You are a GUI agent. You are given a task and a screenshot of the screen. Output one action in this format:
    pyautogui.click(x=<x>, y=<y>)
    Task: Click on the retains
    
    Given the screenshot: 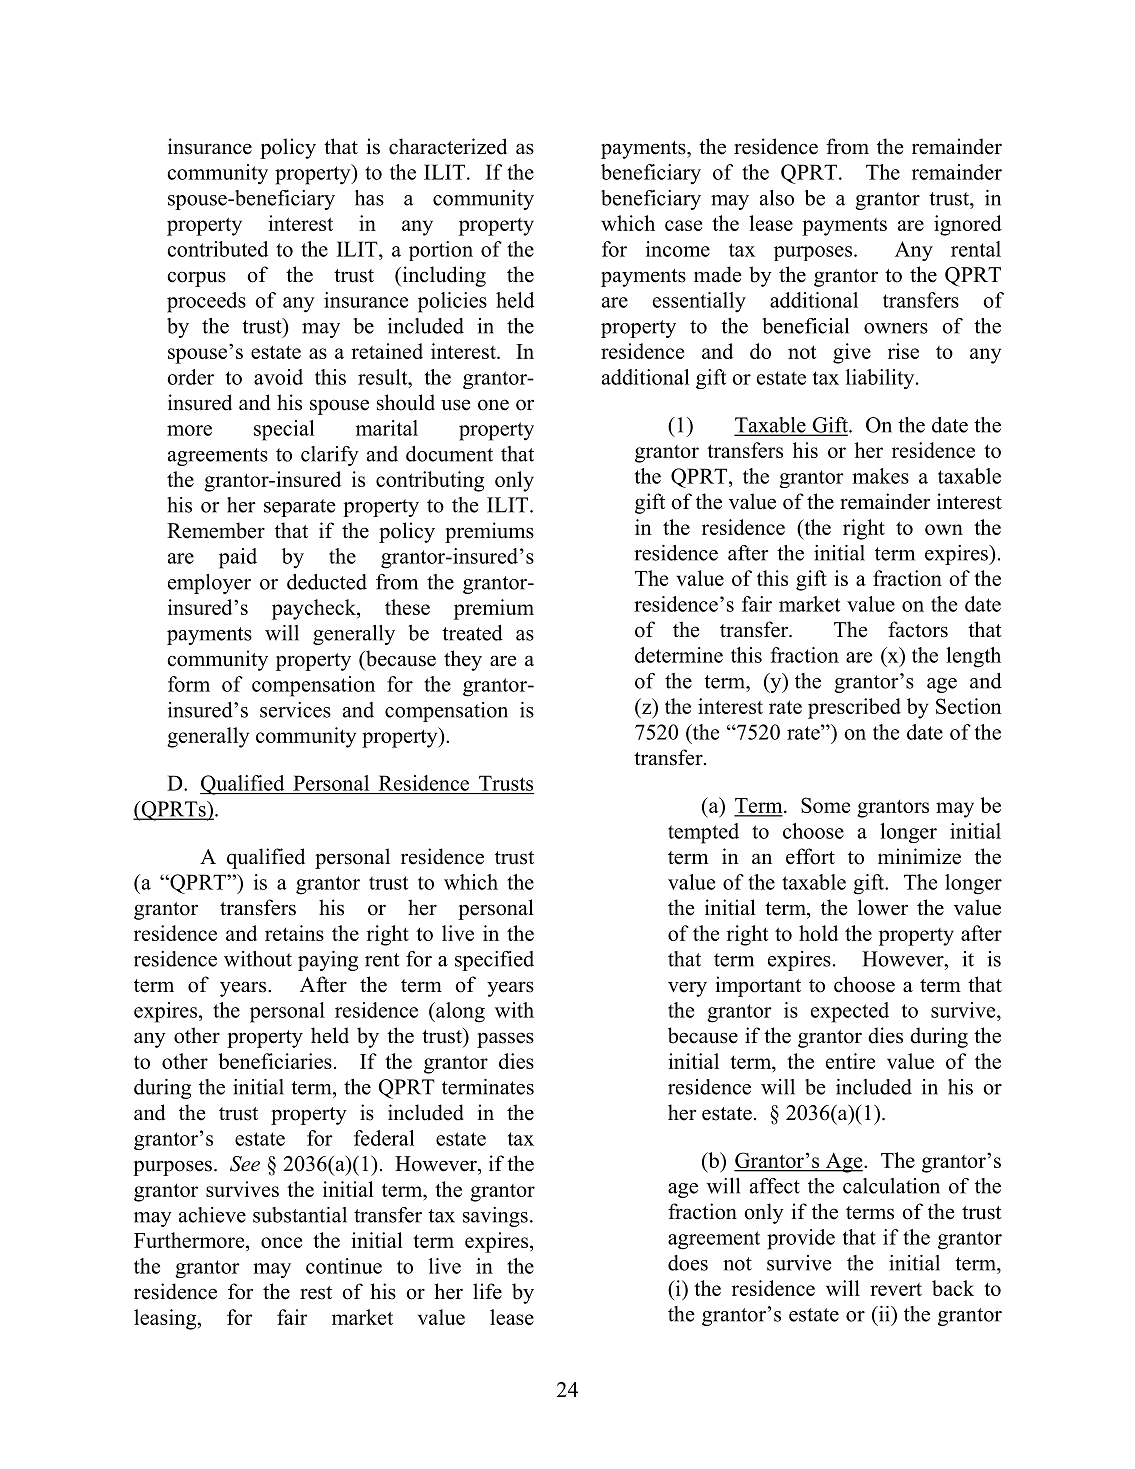 What is the action you would take?
    pyautogui.click(x=294, y=933)
